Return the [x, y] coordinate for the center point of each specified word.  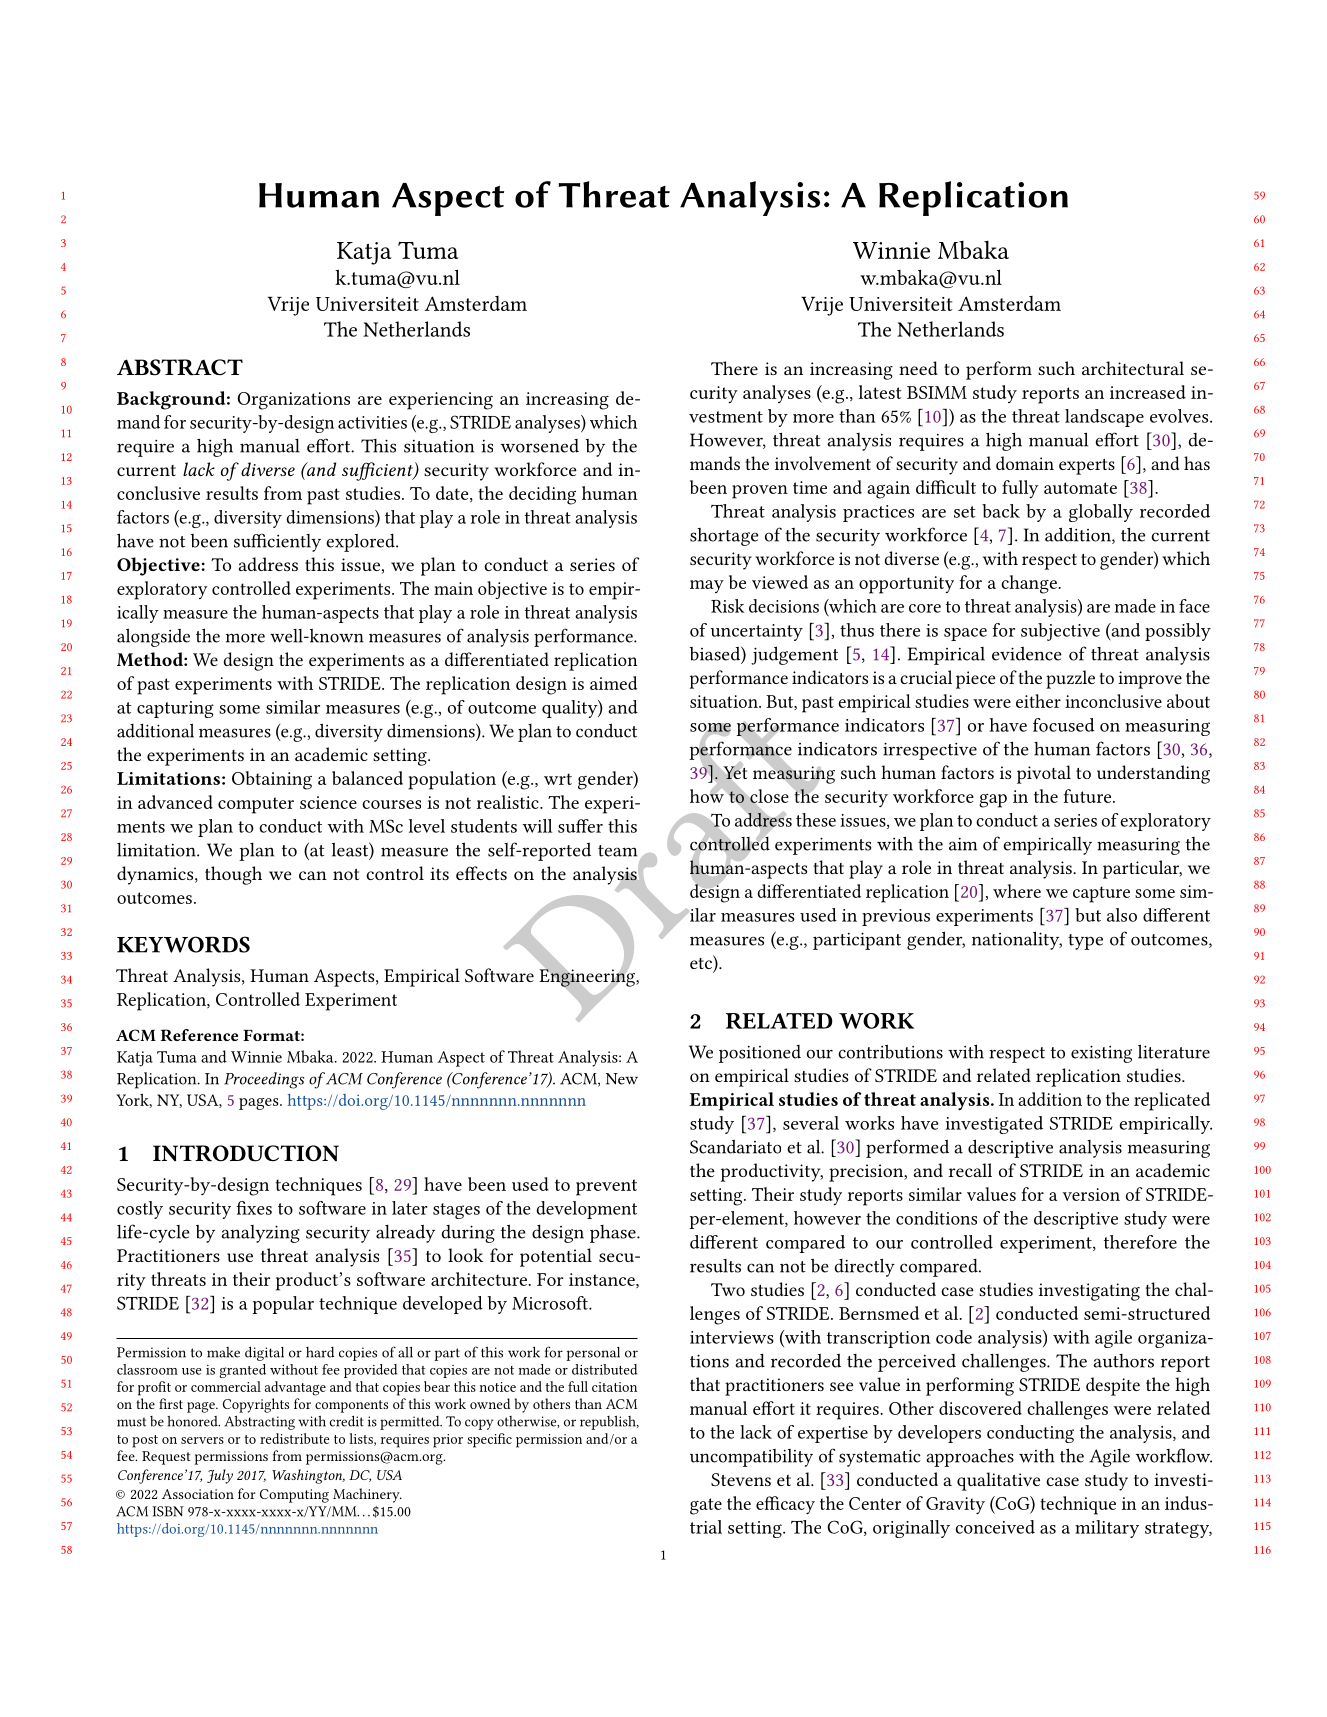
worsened [540, 446]
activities [372, 422]
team [617, 851]
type [1085, 942]
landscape [1104, 418]
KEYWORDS [183, 944]
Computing [294, 1496]
